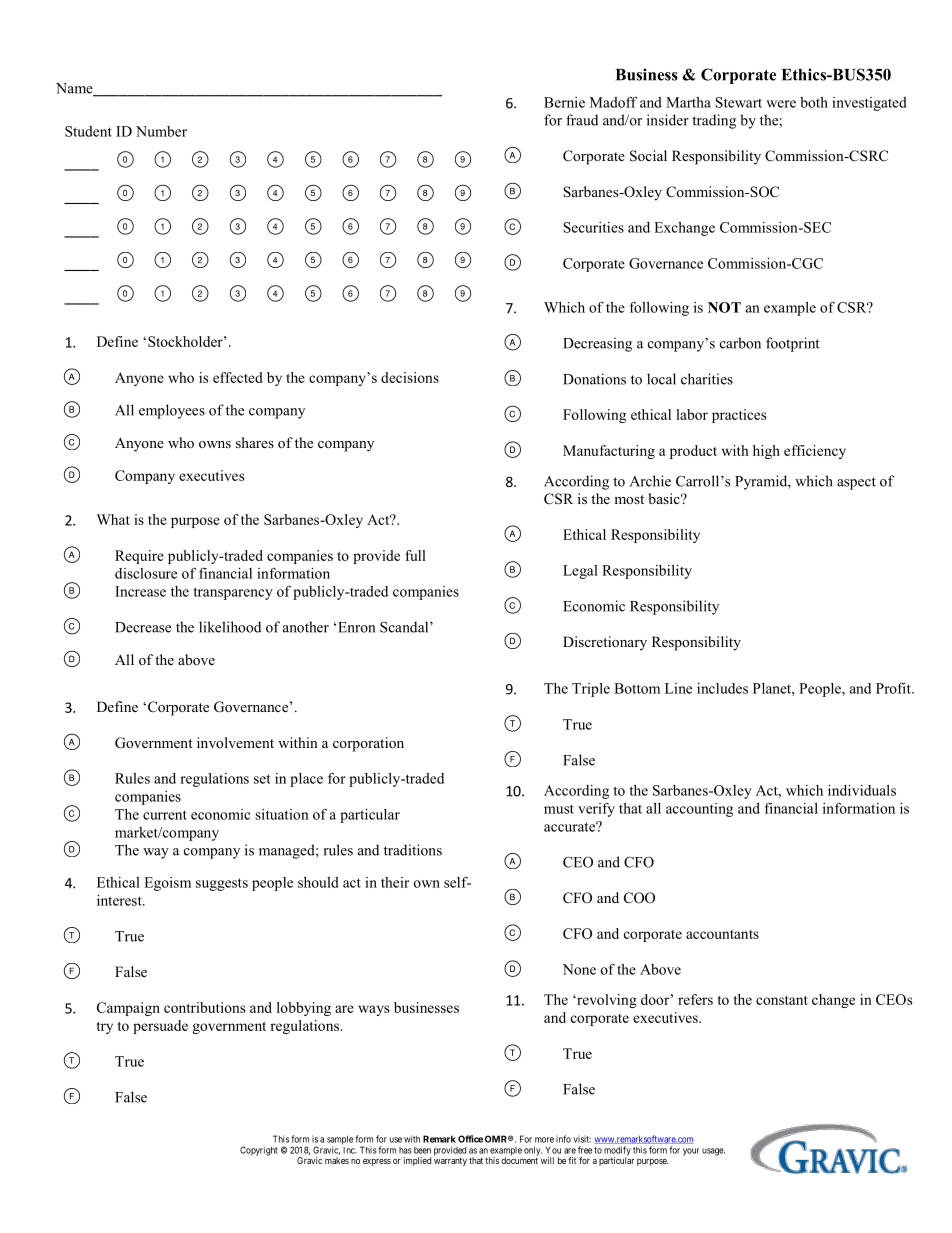 The width and height of the page is (952, 1233). Describe the element at coordinates (161, 131) in the page. I see `Number` at that location.
